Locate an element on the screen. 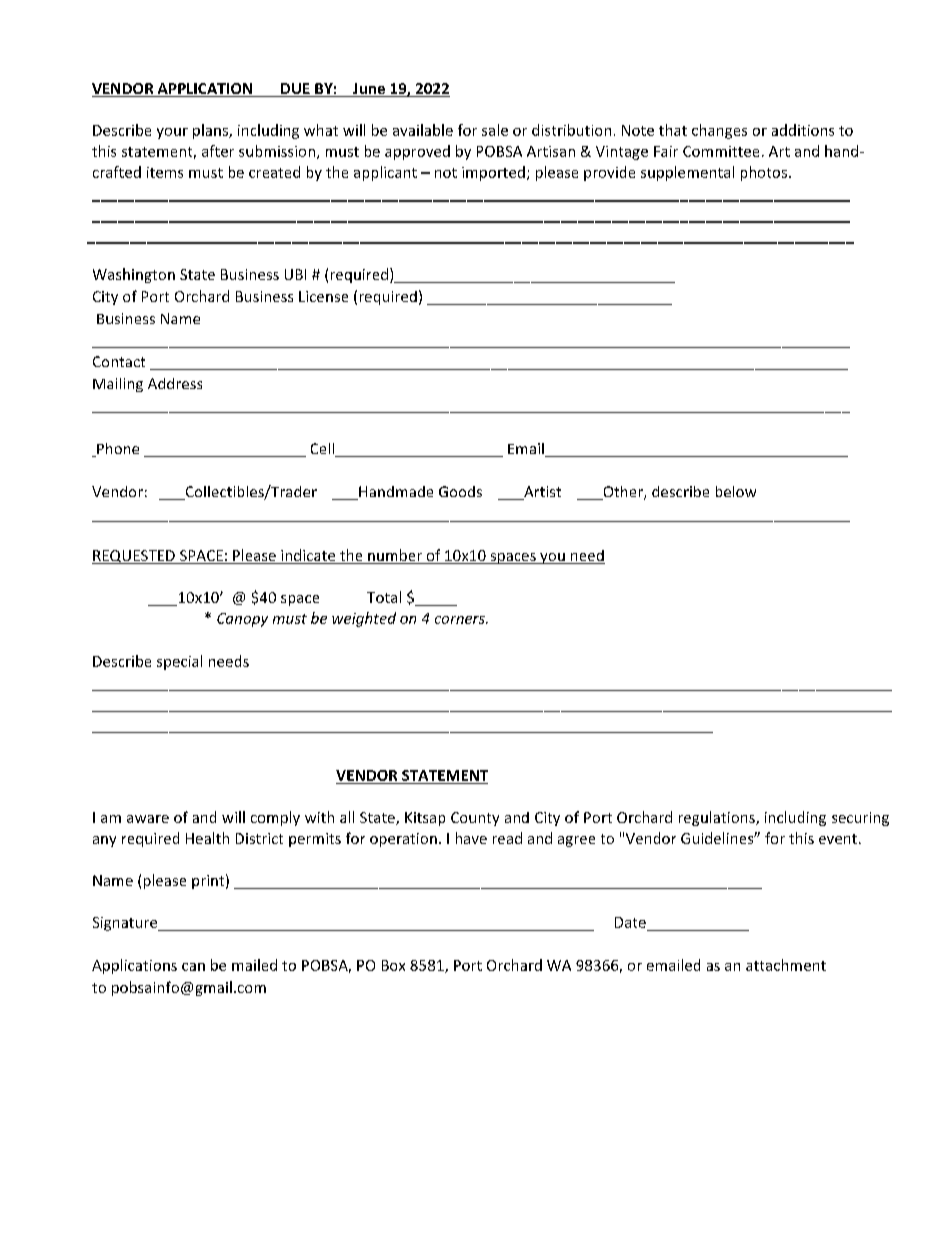  plans is located at coordinates (211, 131).
